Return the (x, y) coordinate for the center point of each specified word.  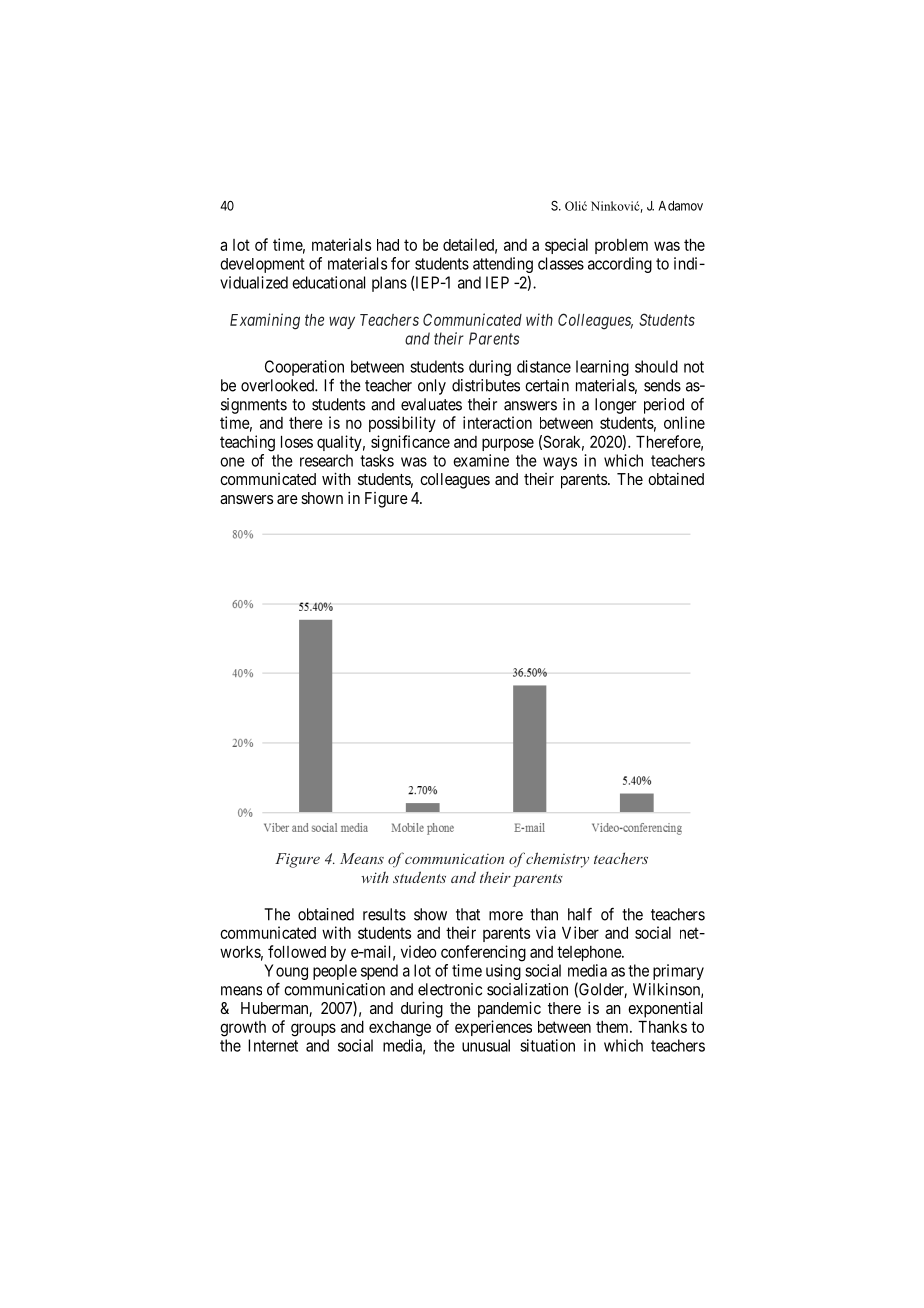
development (262, 265)
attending (503, 265)
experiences (493, 1028)
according (620, 265)
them (613, 1027)
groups (313, 1030)
